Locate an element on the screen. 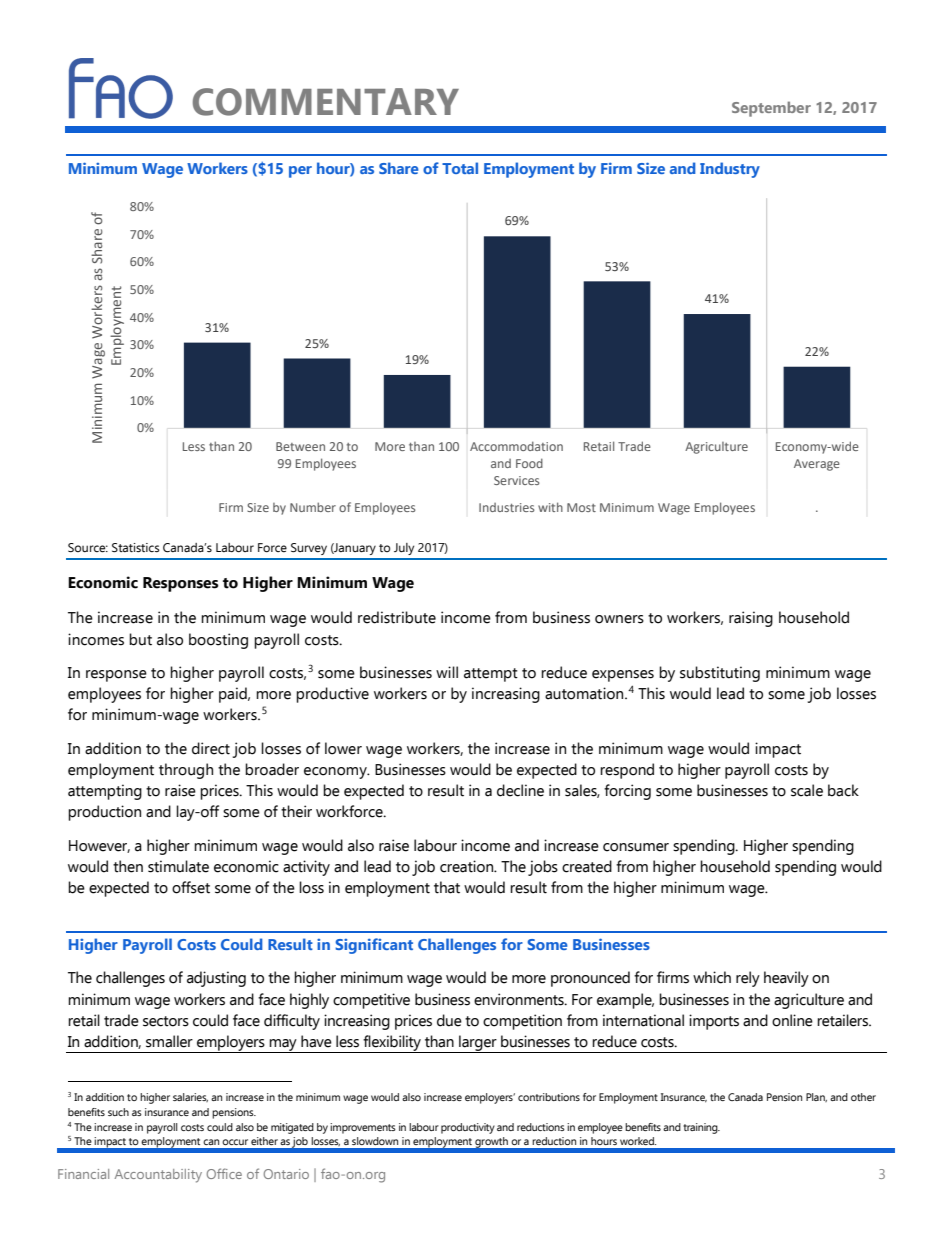 This screenshot has width=952, height=1233. Average is located at coordinates (817, 465).
